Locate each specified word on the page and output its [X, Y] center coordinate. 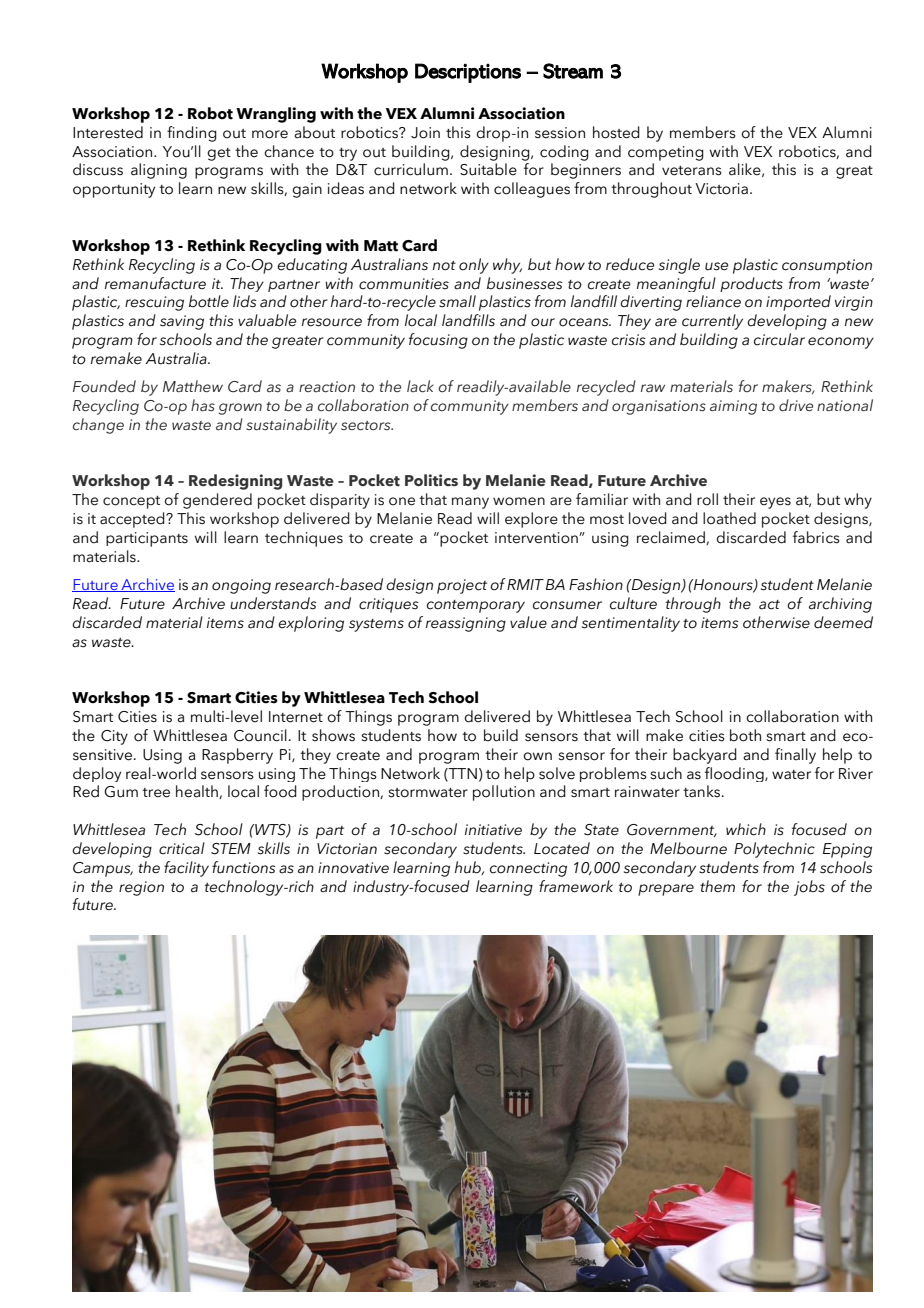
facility [186, 869]
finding [192, 134]
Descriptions [468, 73]
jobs [809, 888]
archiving [840, 605]
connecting [528, 869]
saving [182, 322]
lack [420, 386]
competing [666, 153]
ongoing [241, 586]
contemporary [476, 606]
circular [779, 339]
